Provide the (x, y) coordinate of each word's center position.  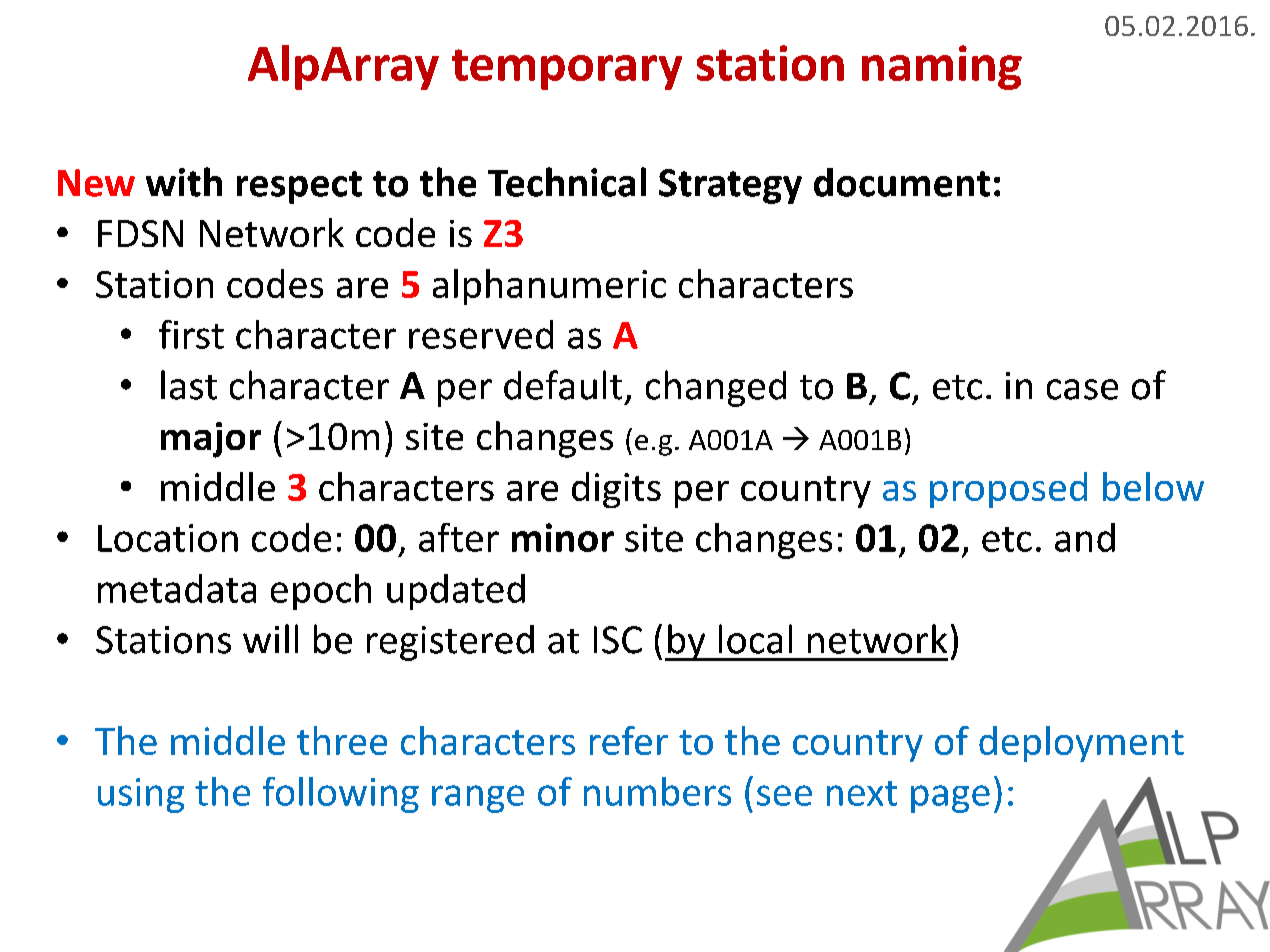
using (141, 795)
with (184, 182)
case (1082, 389)
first (191, 334)
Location (168, 538)
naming (942, 67)
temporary (567, 69)
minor (563, 537)
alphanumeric (549, 287)
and (1085, 537)
